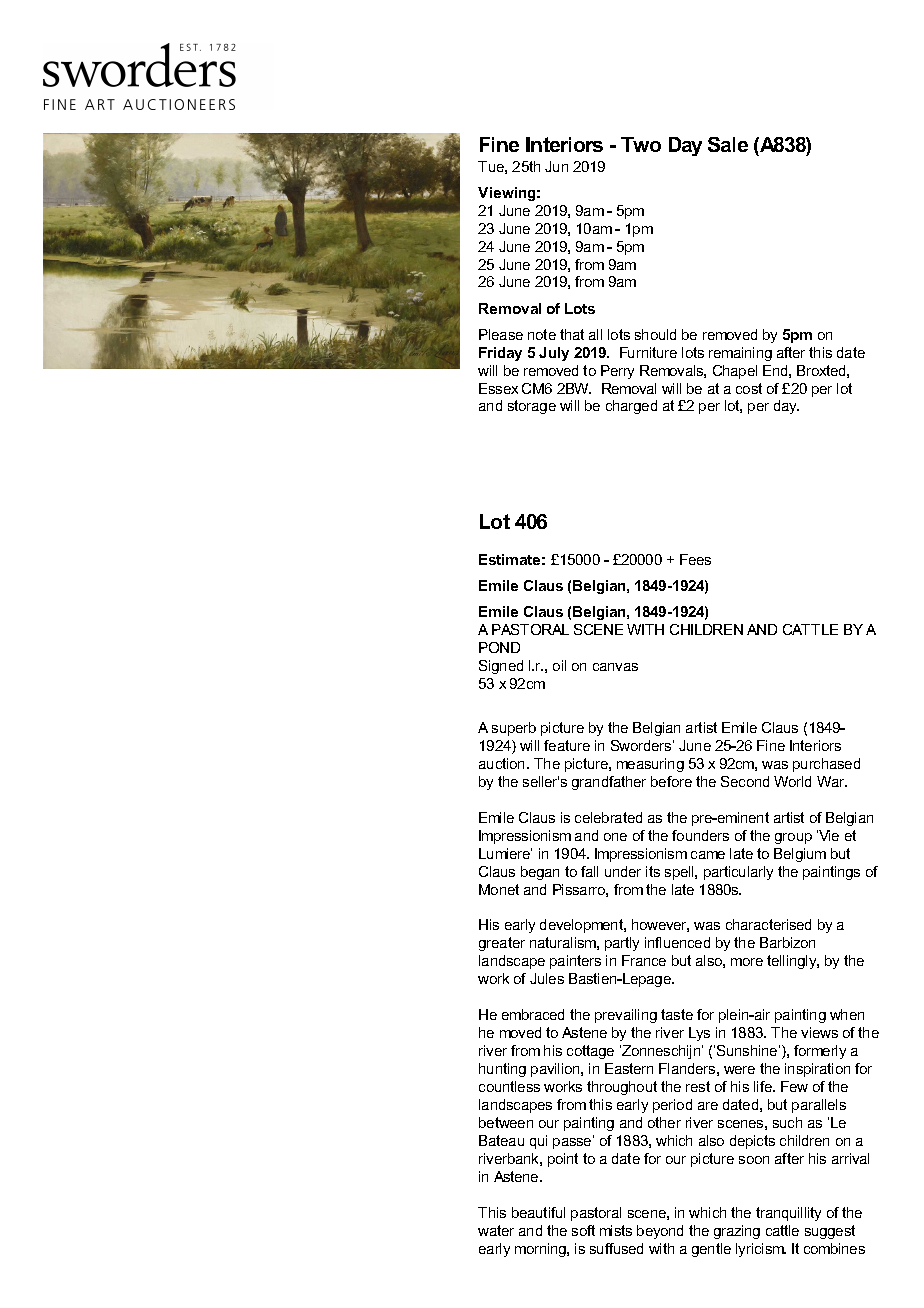 This screenshot has width=924, height=1308. I want to click on influenced, so click(677, 942).
